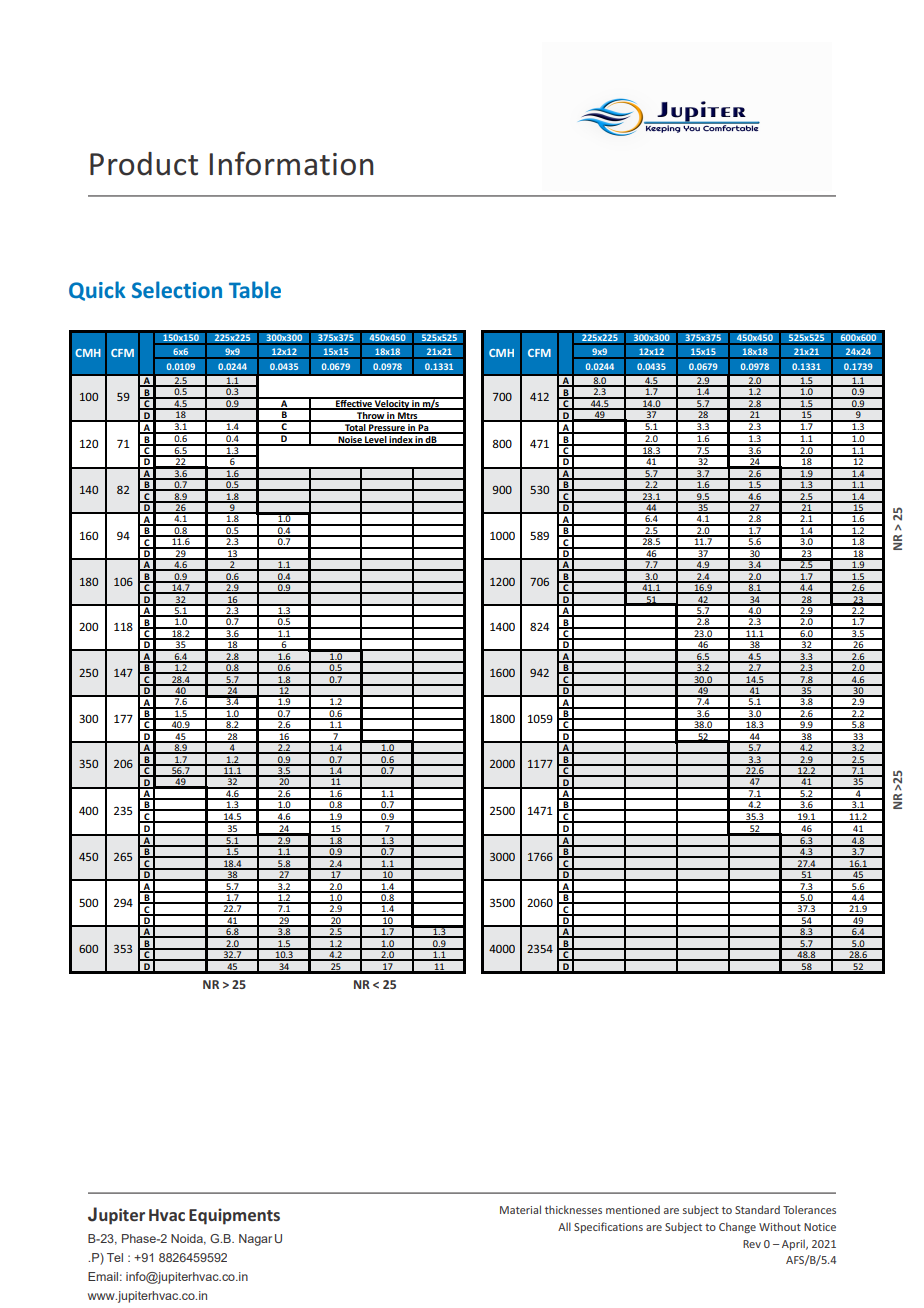 The width and height of the screenshot is (924, 1308). Describe the element at coordinates (234, 1216) in the screenshot. I see `Equipments` at that location.
